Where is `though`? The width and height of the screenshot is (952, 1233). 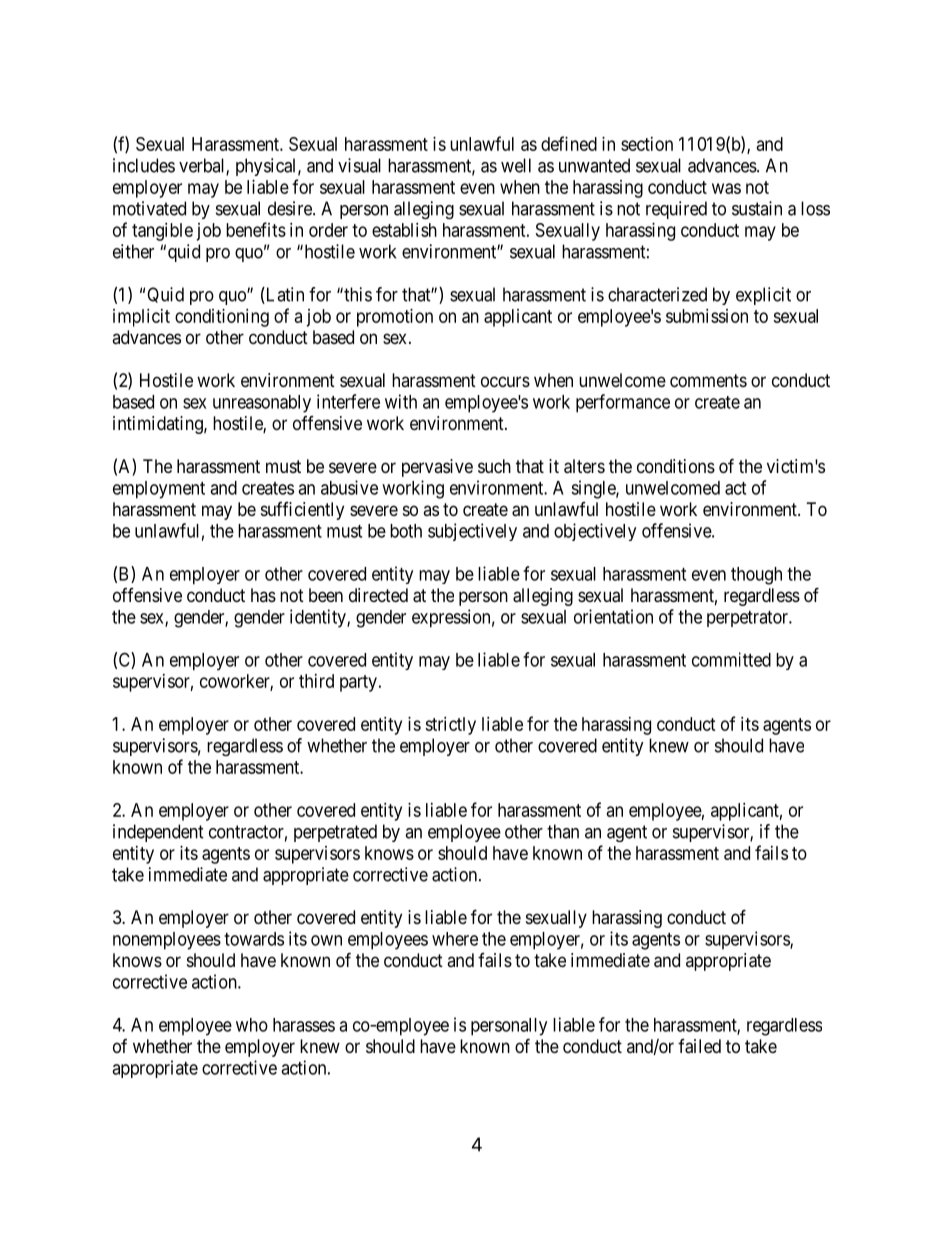 though is located at coordinates (756, 576).
